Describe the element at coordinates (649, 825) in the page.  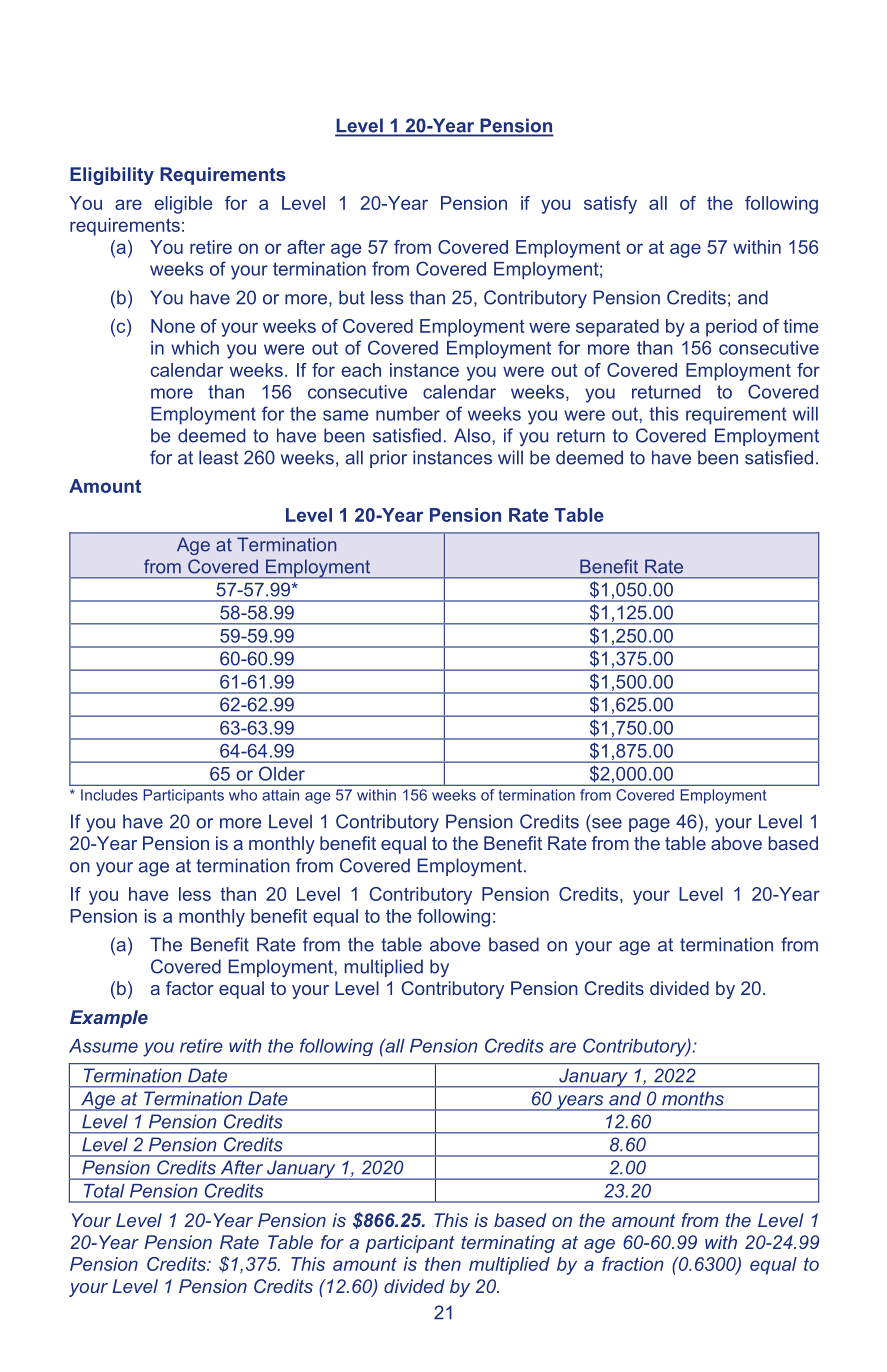
I see `page` at that location.
